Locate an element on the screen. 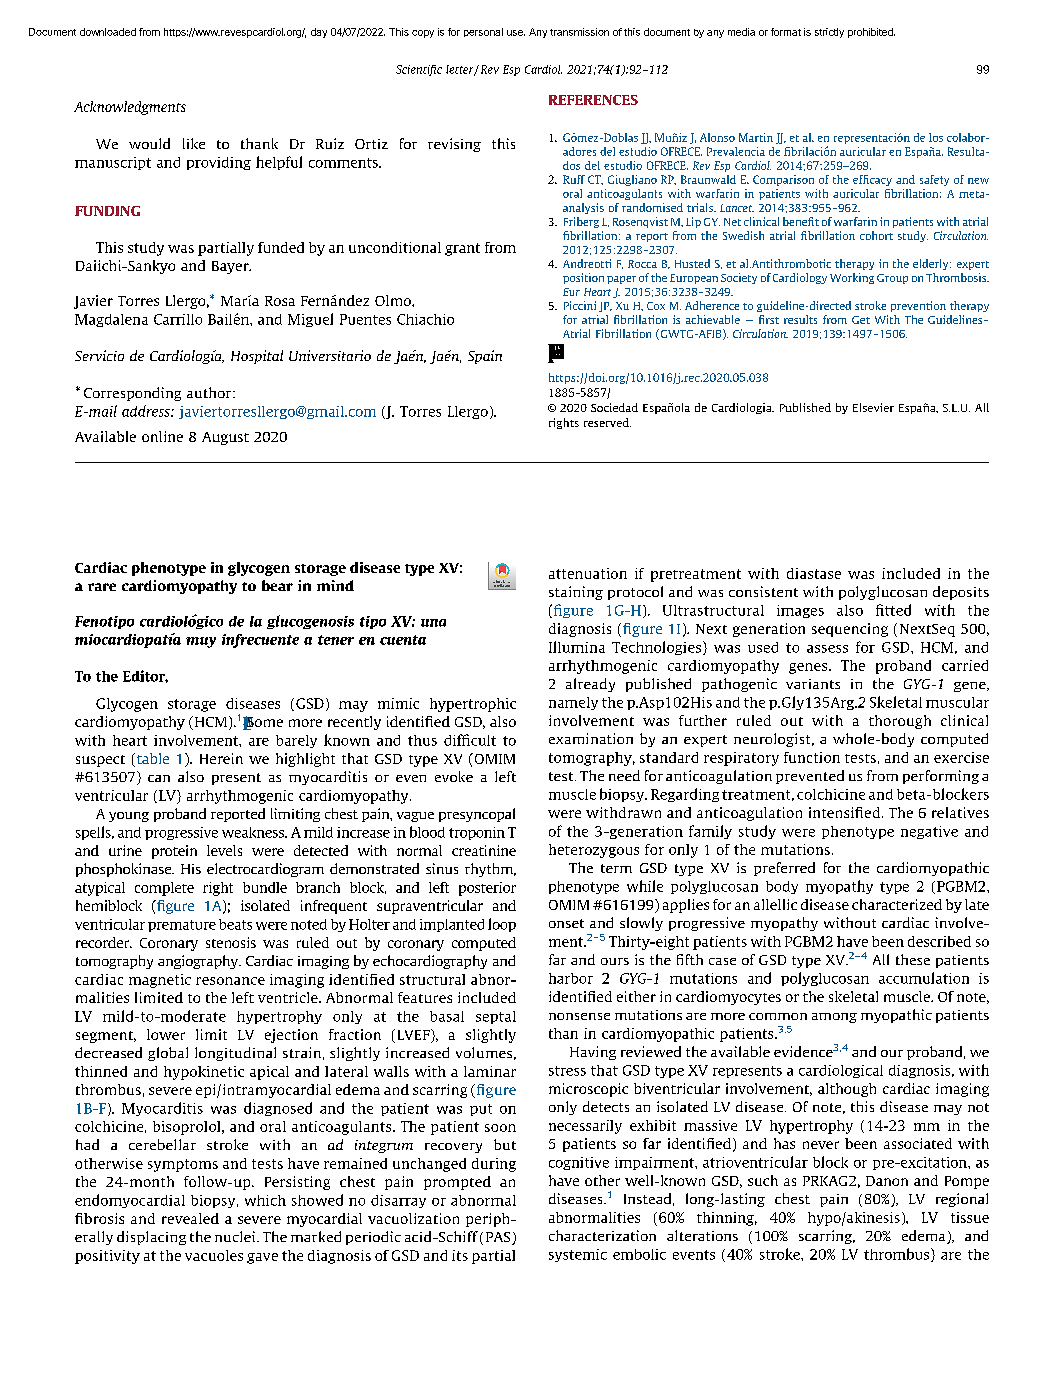 The height and width of the screenshot is (1396, 1047). sequencing is located at coordinates (850, 630).
